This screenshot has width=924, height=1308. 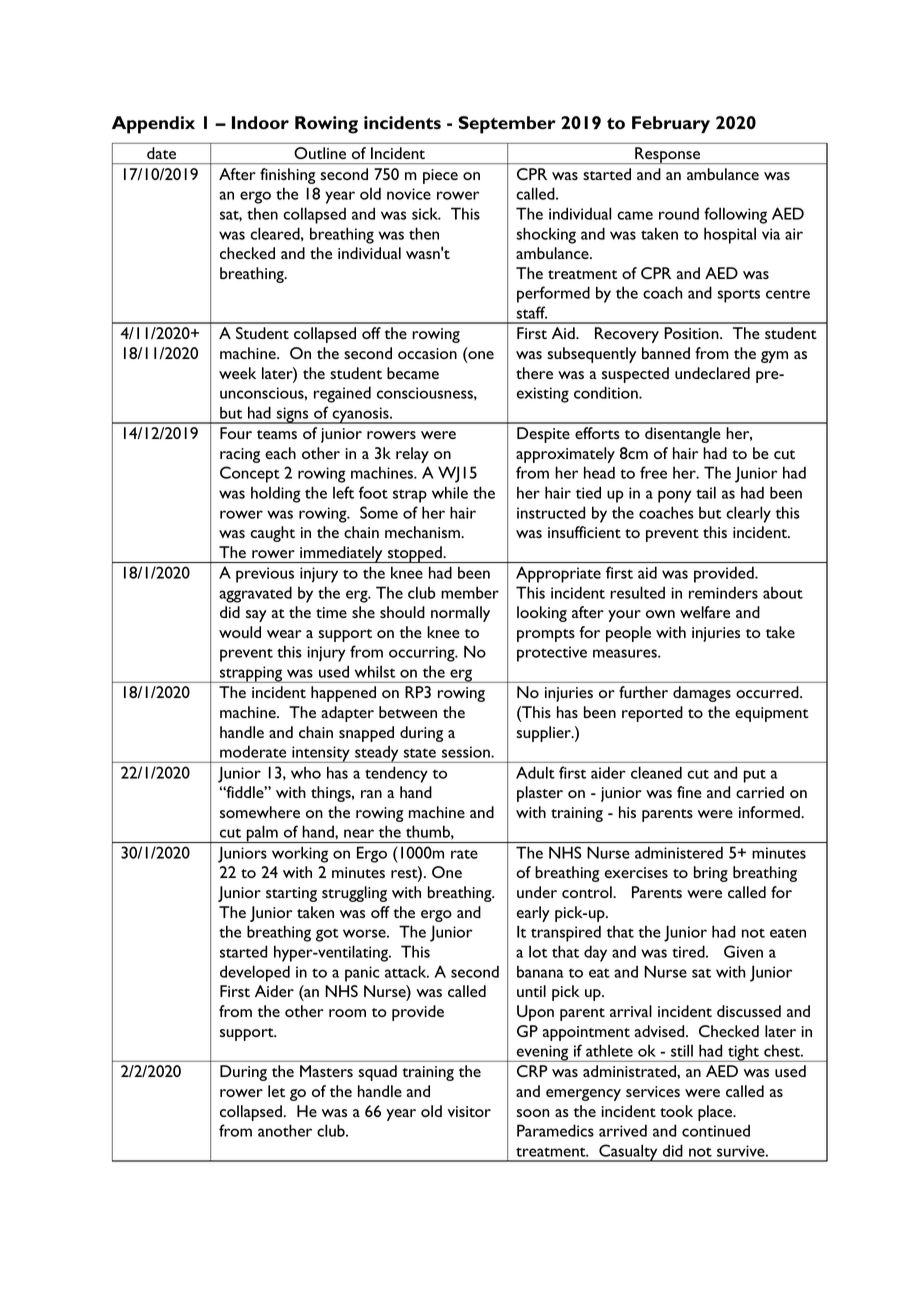 What do you see at coordinates (440, 176) in the screenshot?
I see `piece` at bounding box center [440, 176].
